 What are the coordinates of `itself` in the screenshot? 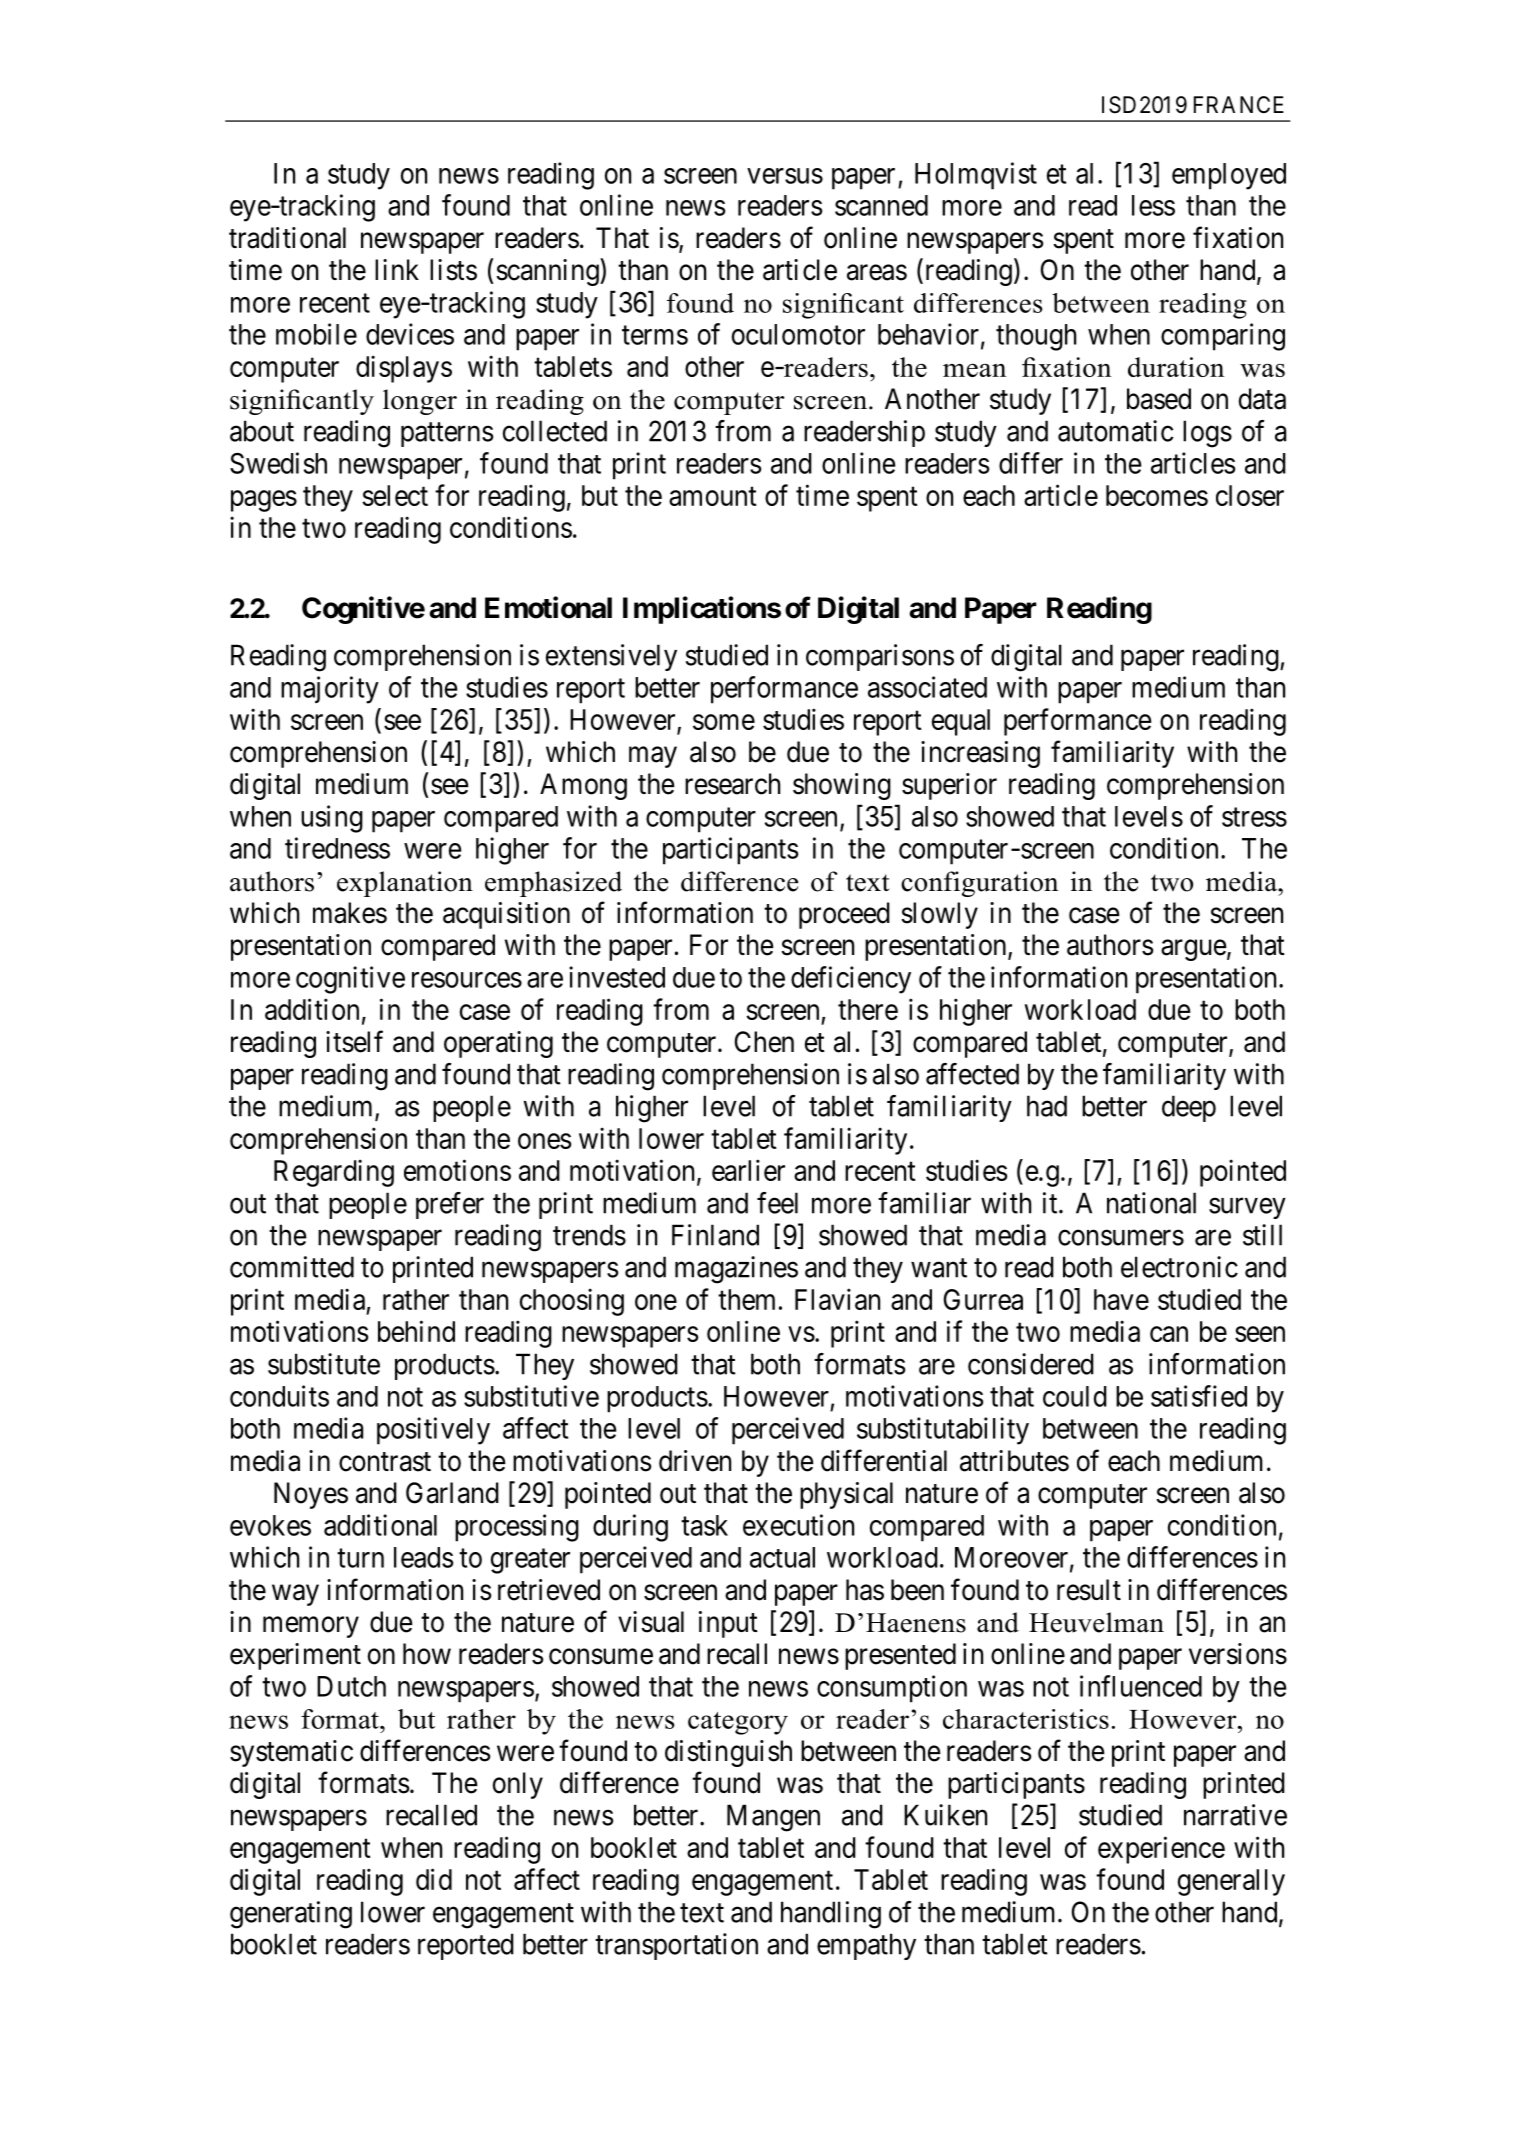 It's located at (354, 1041).
